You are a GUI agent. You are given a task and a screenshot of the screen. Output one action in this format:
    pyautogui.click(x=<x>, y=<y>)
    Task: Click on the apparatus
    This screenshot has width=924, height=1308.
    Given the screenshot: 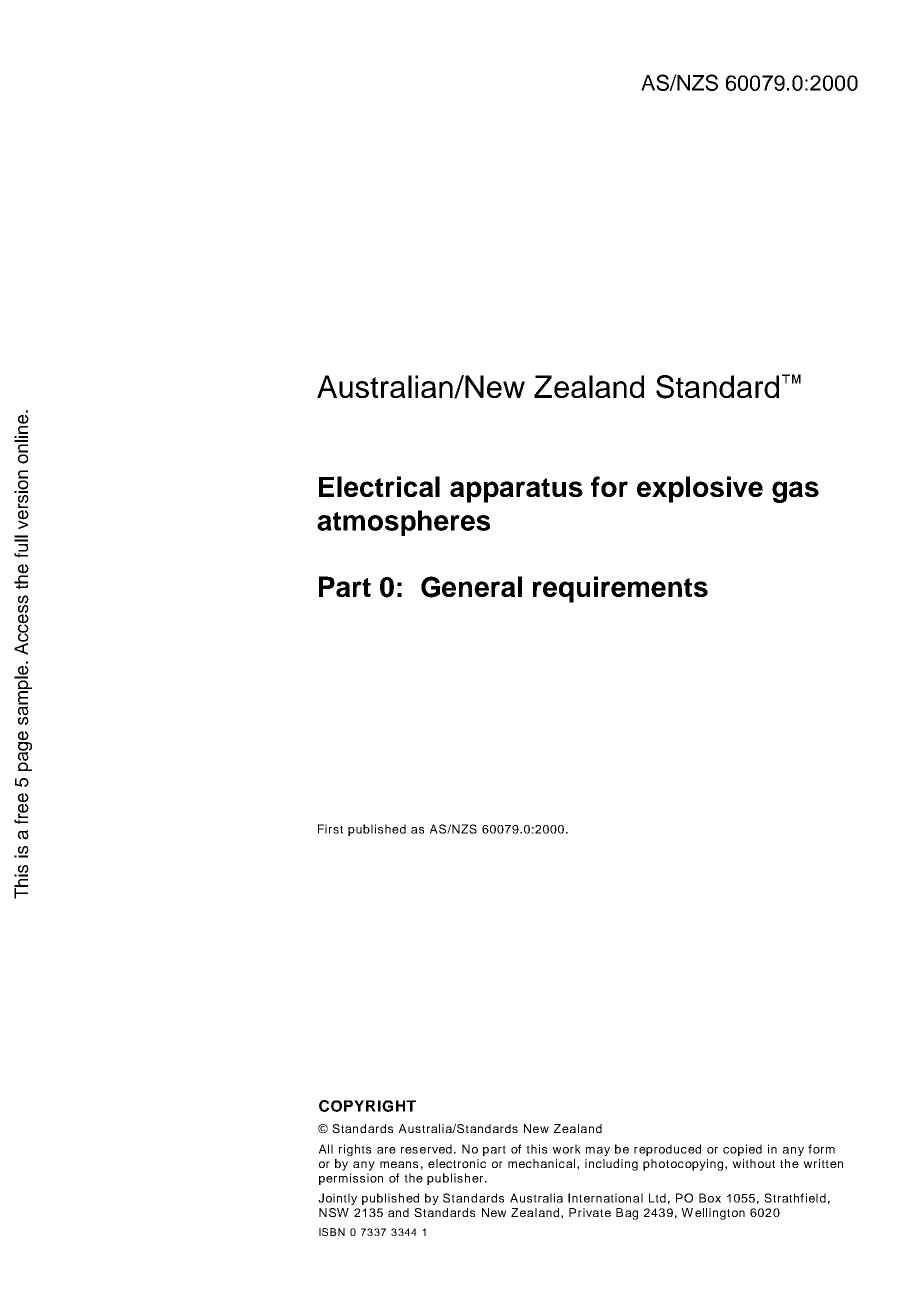 What is the action you would take?
    pyautogui.click(x=516, y=490)
